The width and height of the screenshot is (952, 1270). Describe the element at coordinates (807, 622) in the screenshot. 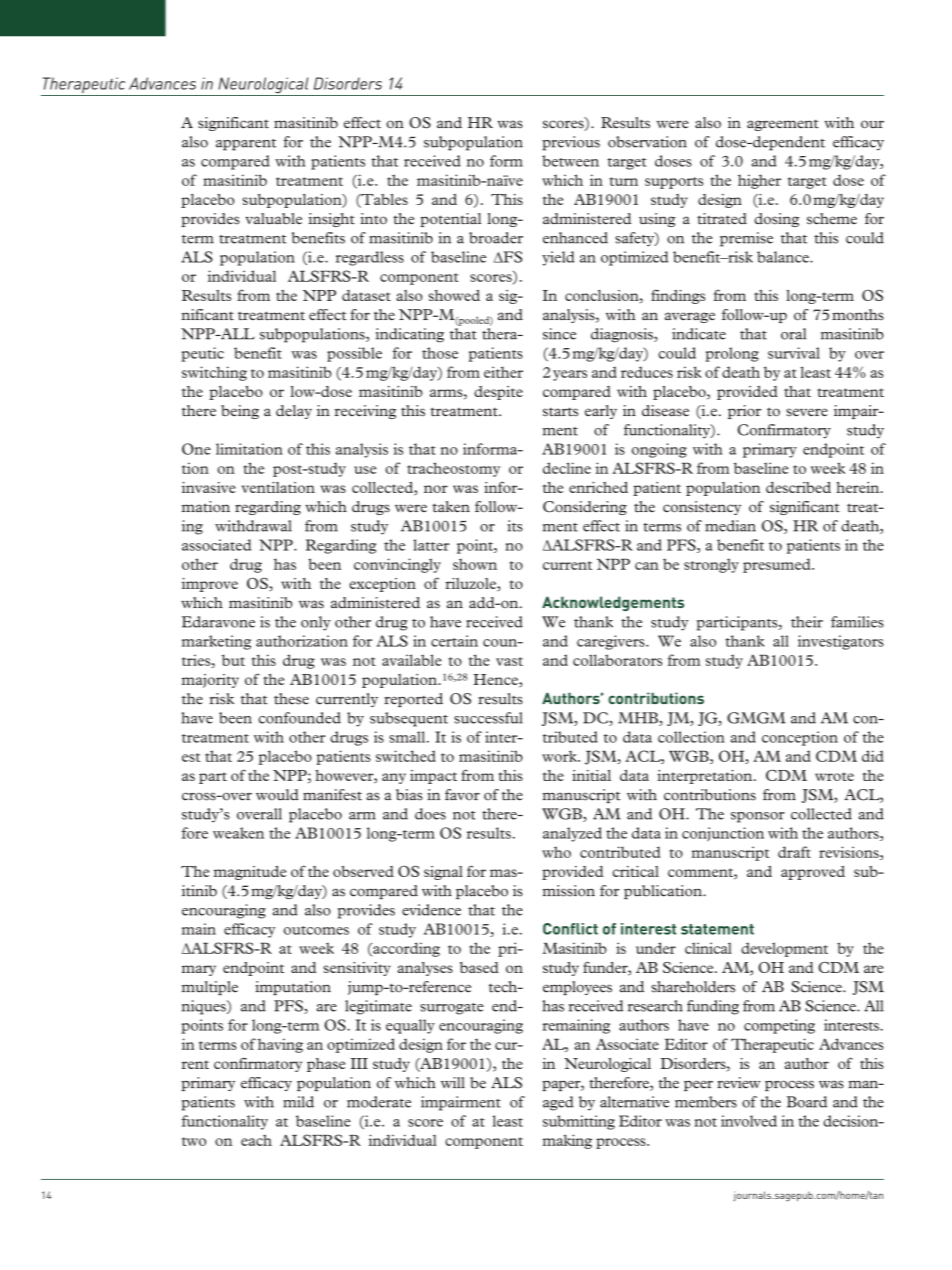

I see `their` at that location.
